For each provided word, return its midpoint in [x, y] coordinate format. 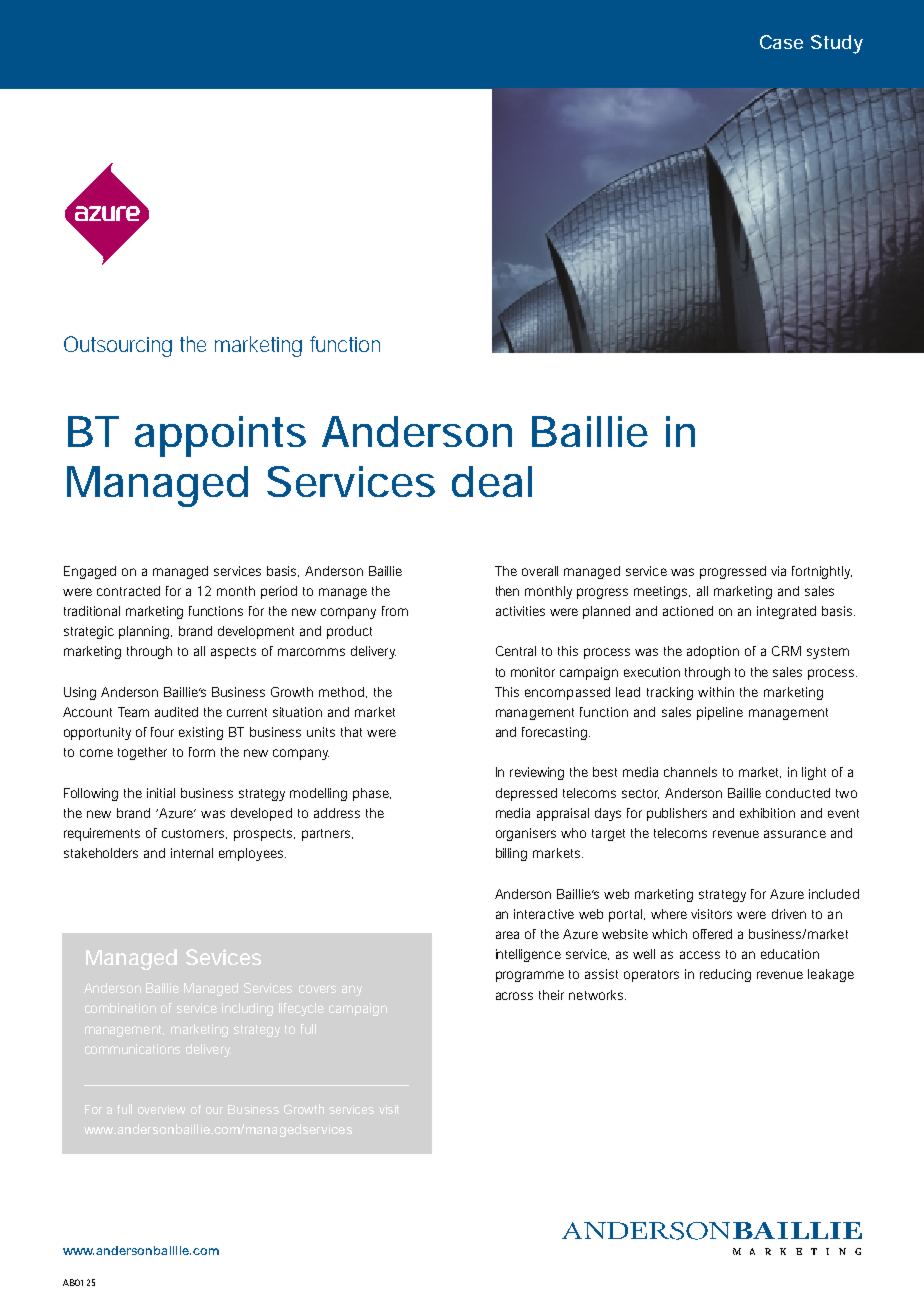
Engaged [90, 572]
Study [837, 44]
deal [492, 481]
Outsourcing [118, 346]
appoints [220, 436]
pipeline [720, 713]
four [162, 732]
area [507, 935]
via [778, 571]
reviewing [537, 773]
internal [192, 853]
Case [781, 42]
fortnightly [822, 572]
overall [540, 571]
